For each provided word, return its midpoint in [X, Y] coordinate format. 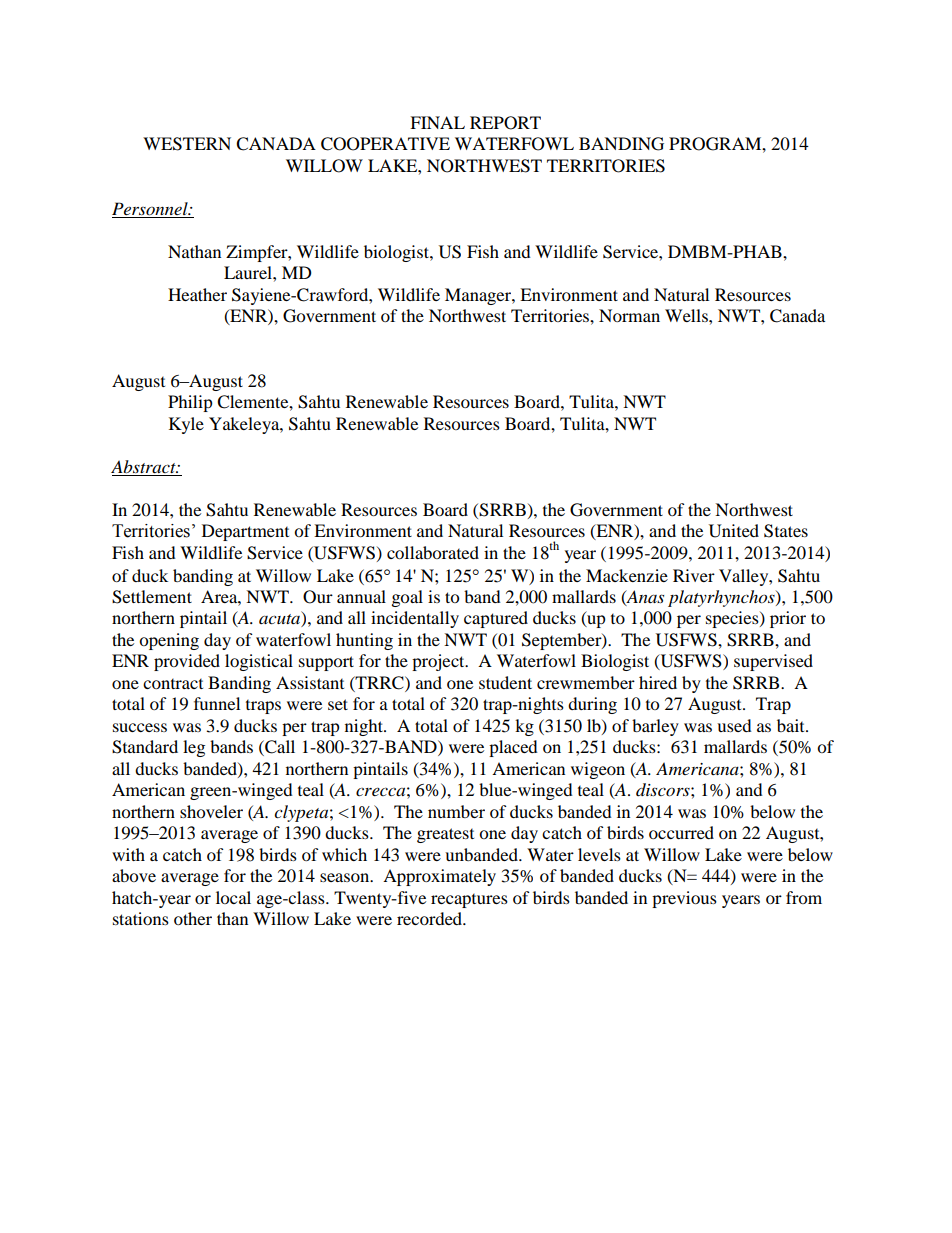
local [233, 897]
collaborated [433, 552]
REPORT [505, 123]
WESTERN [187, 144]
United [734, 531]
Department [245, 532]
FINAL [437, 122]
